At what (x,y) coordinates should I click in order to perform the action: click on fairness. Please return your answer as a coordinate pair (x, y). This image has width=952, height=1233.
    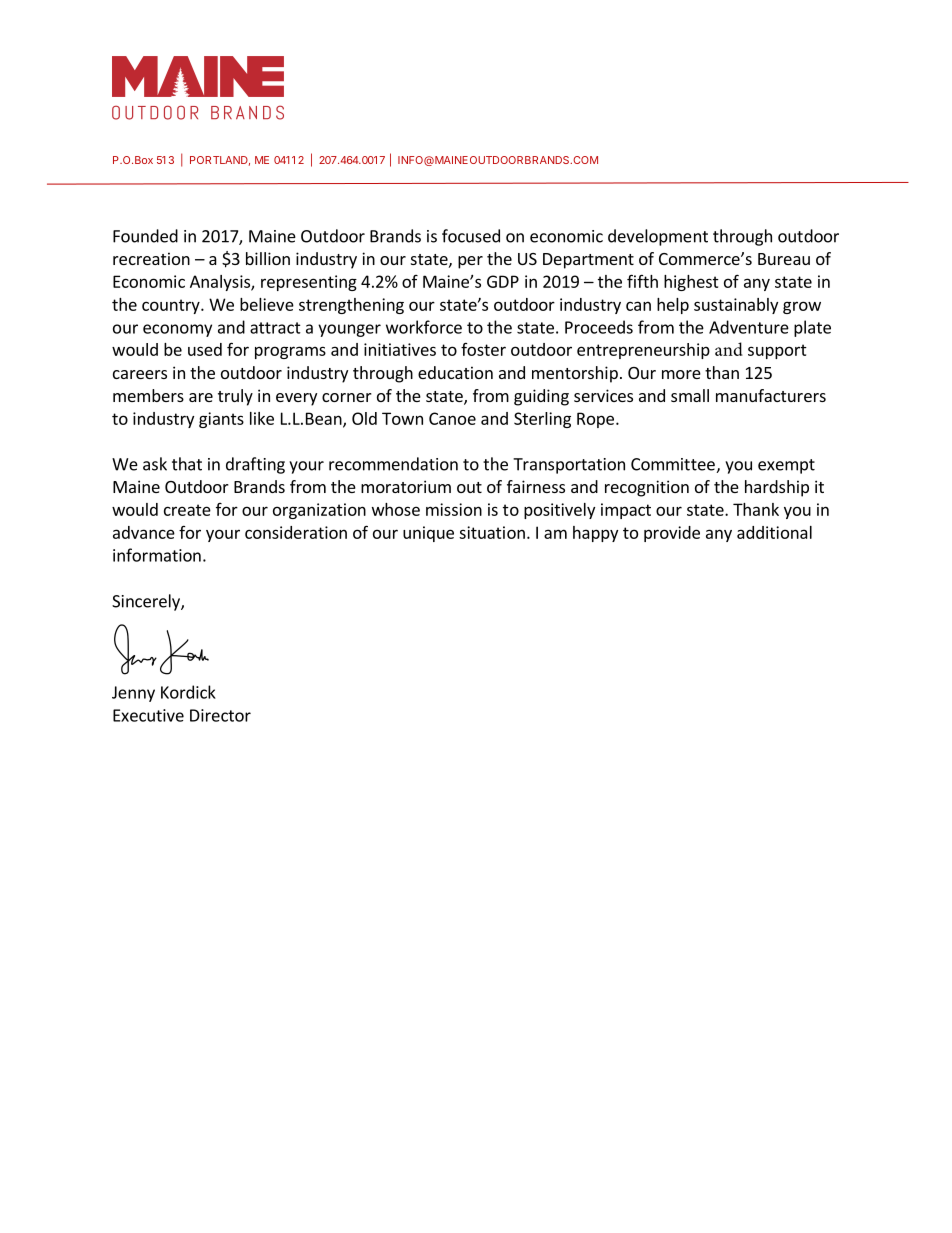
    Looking at the image, I should click on (536, 486).
